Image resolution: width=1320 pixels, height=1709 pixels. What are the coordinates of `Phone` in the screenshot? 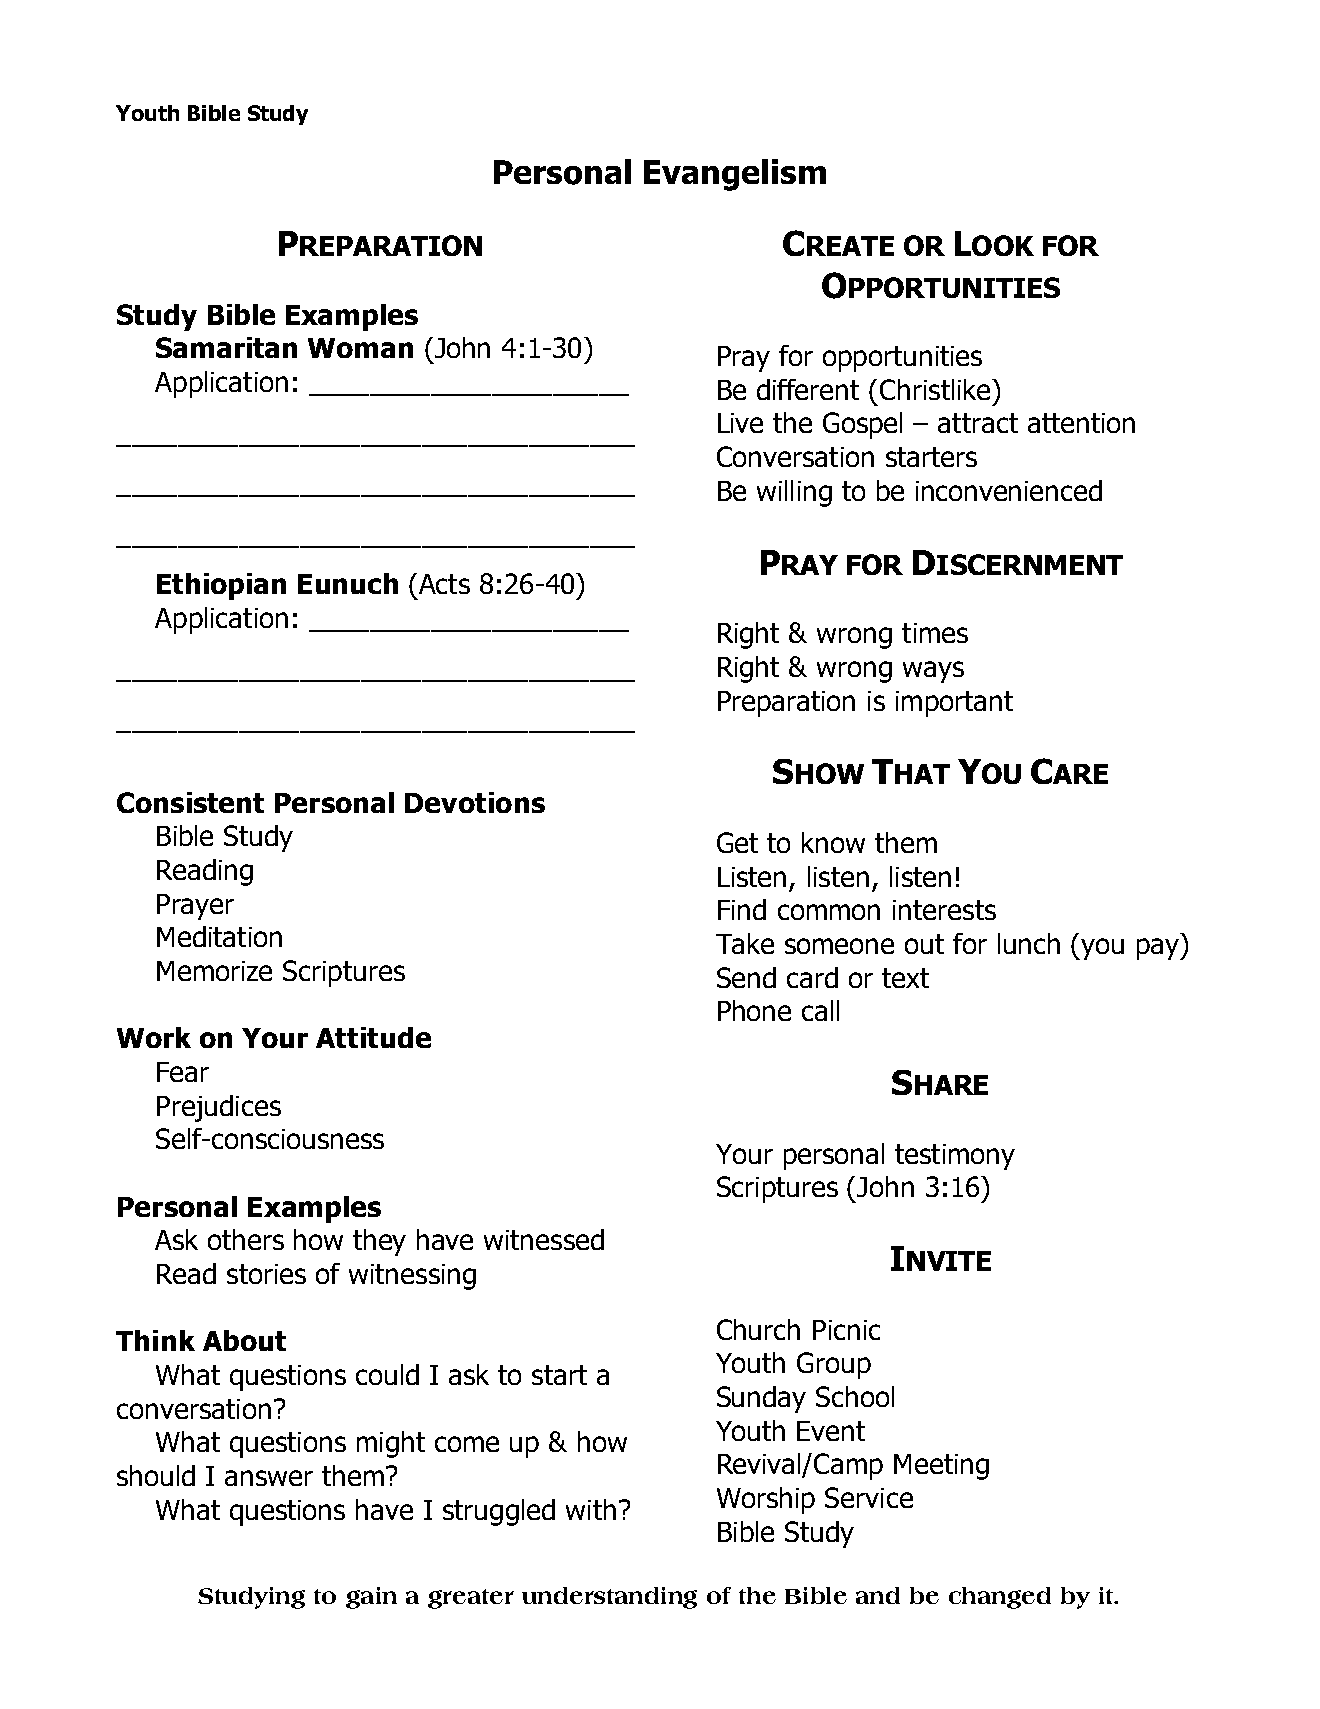 It's located at (754, 1010).
